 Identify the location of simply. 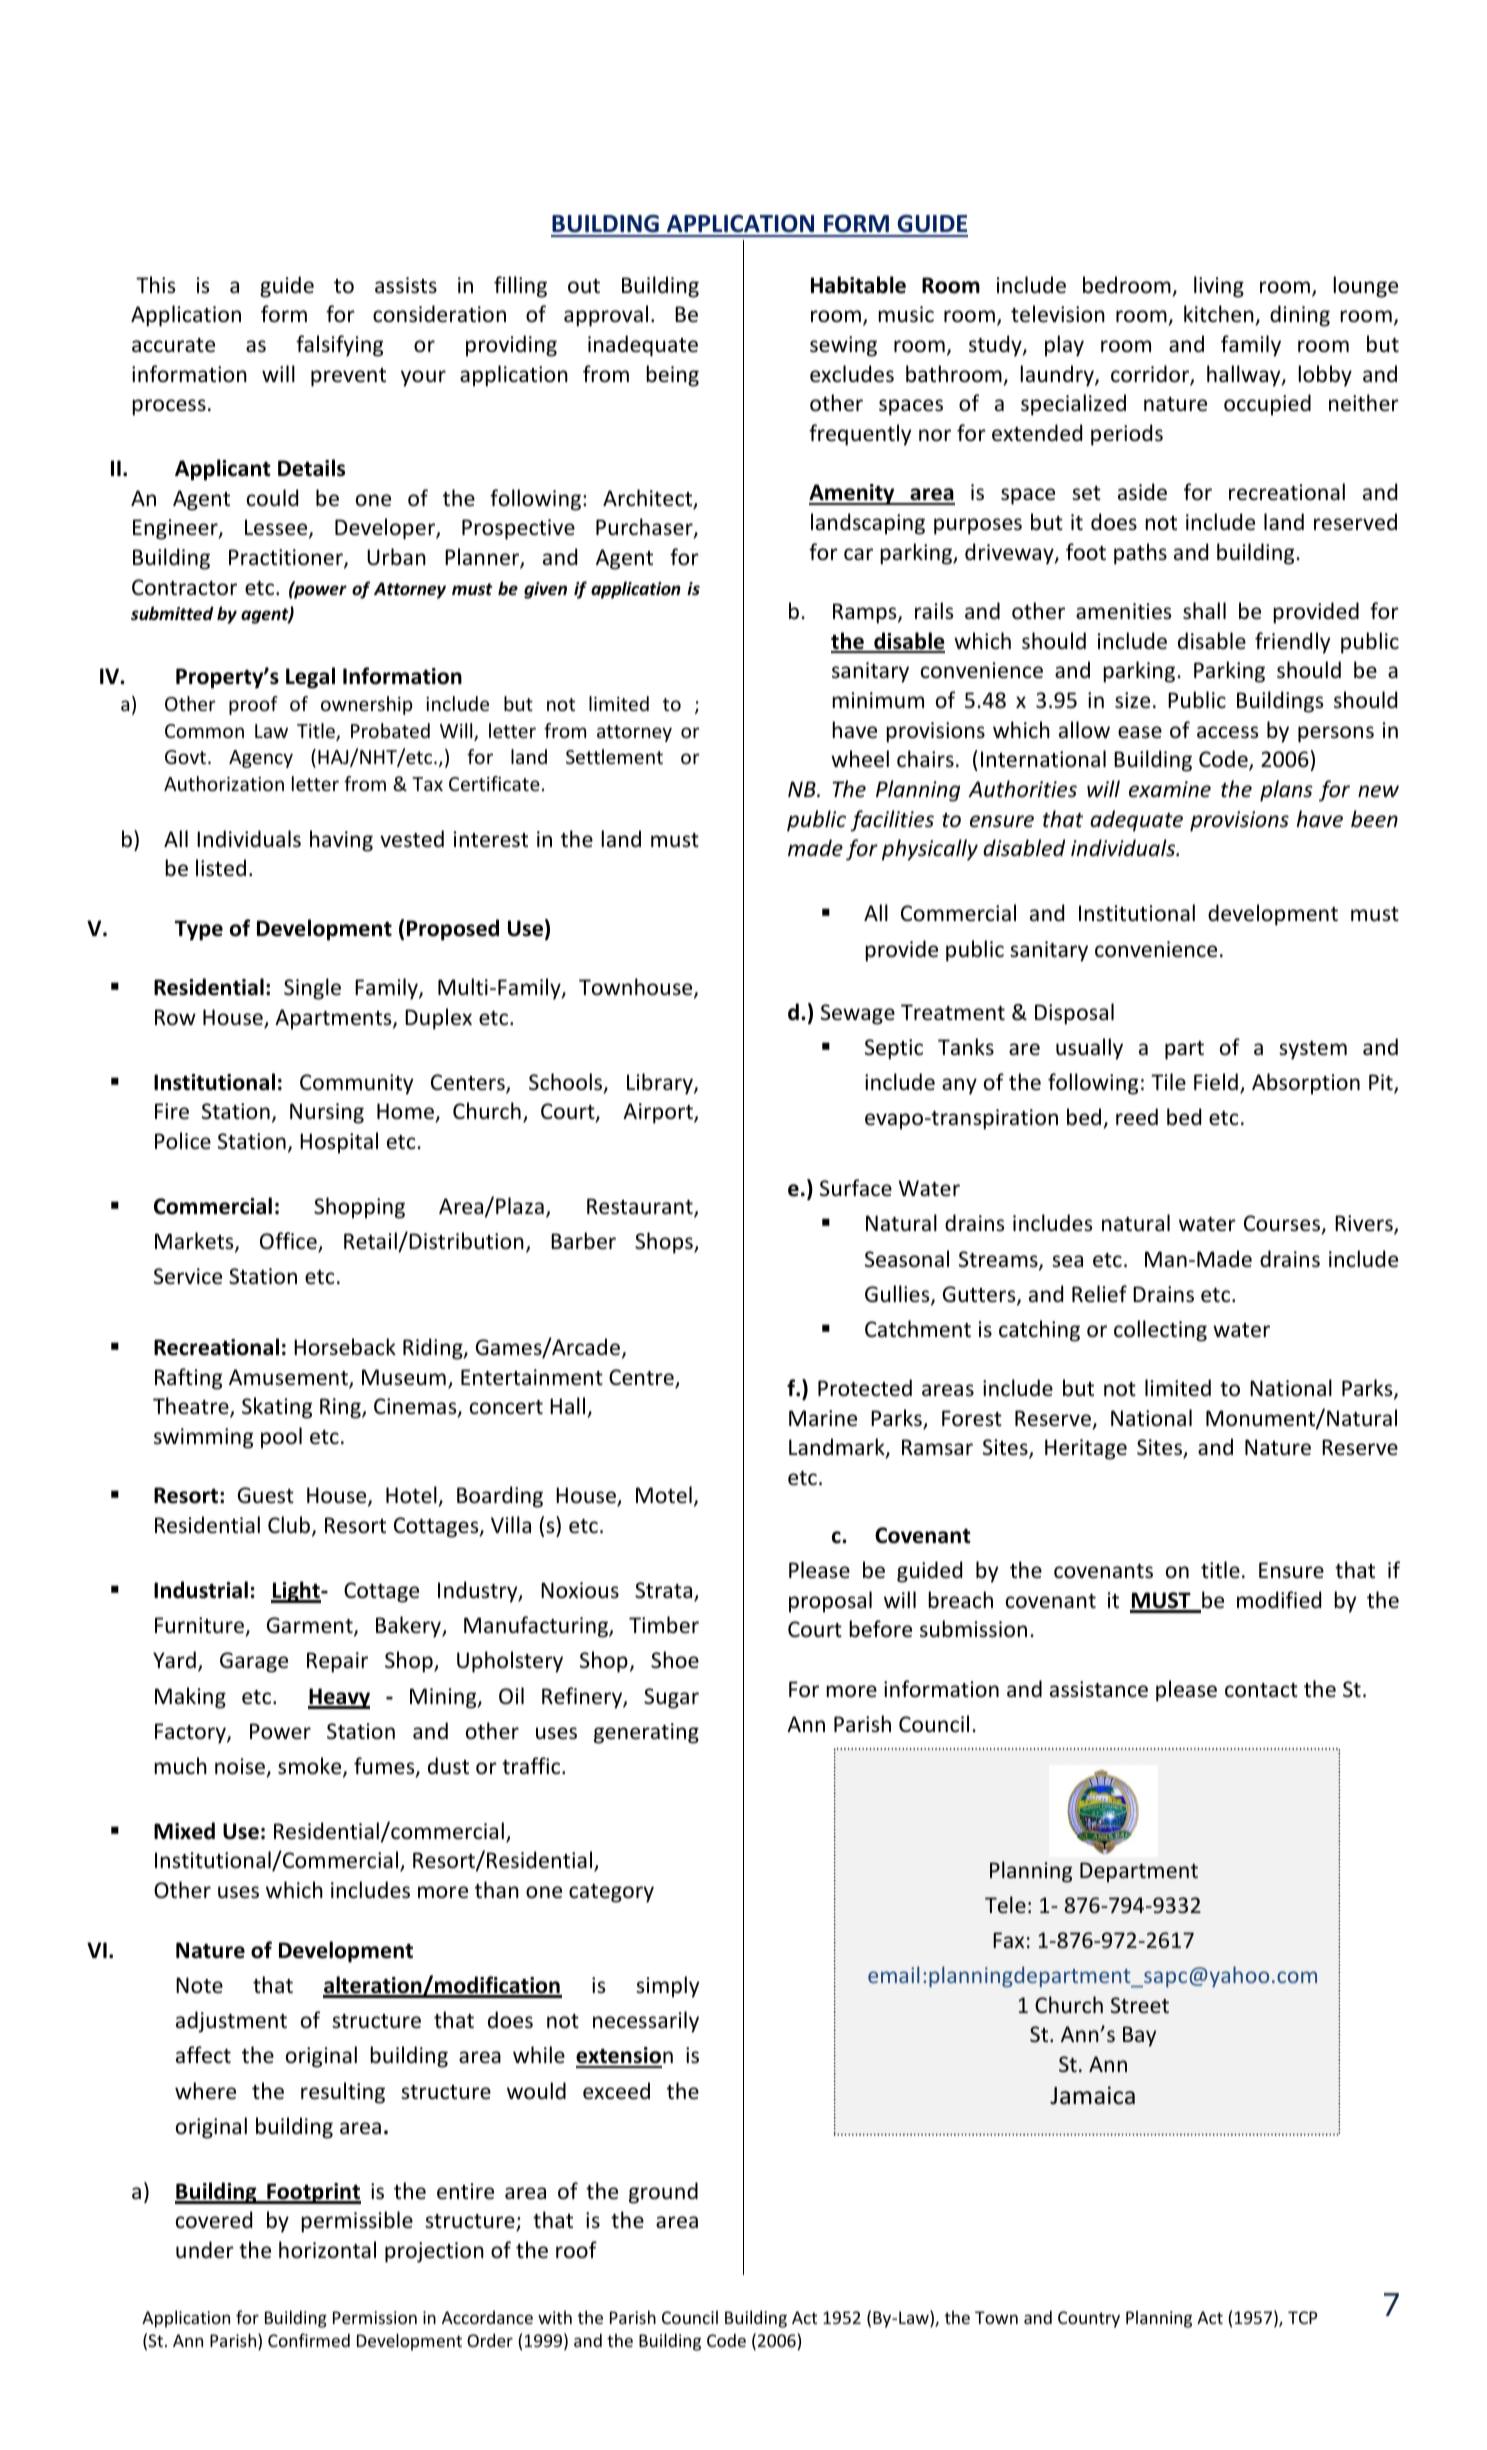
(667, 1987).
